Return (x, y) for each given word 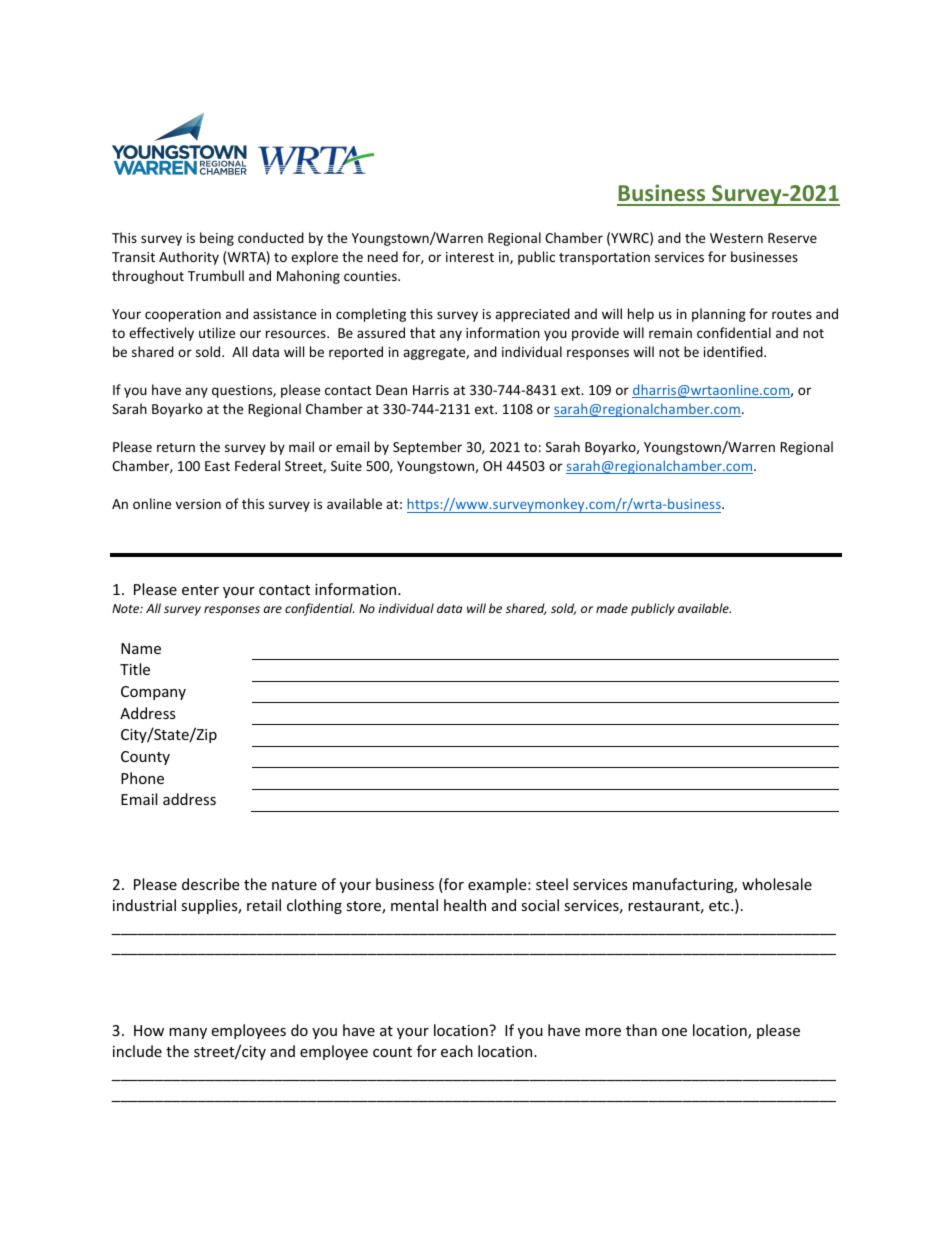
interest (470, 257)
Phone (142, 778)
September (427, 448)
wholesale (777, 884)
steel (552, 884)
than (641, 1030)
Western (736, 238)
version (198, 504)
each (457, 1051)
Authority (189, 258)
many (188, 1033)
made (612, 608)
